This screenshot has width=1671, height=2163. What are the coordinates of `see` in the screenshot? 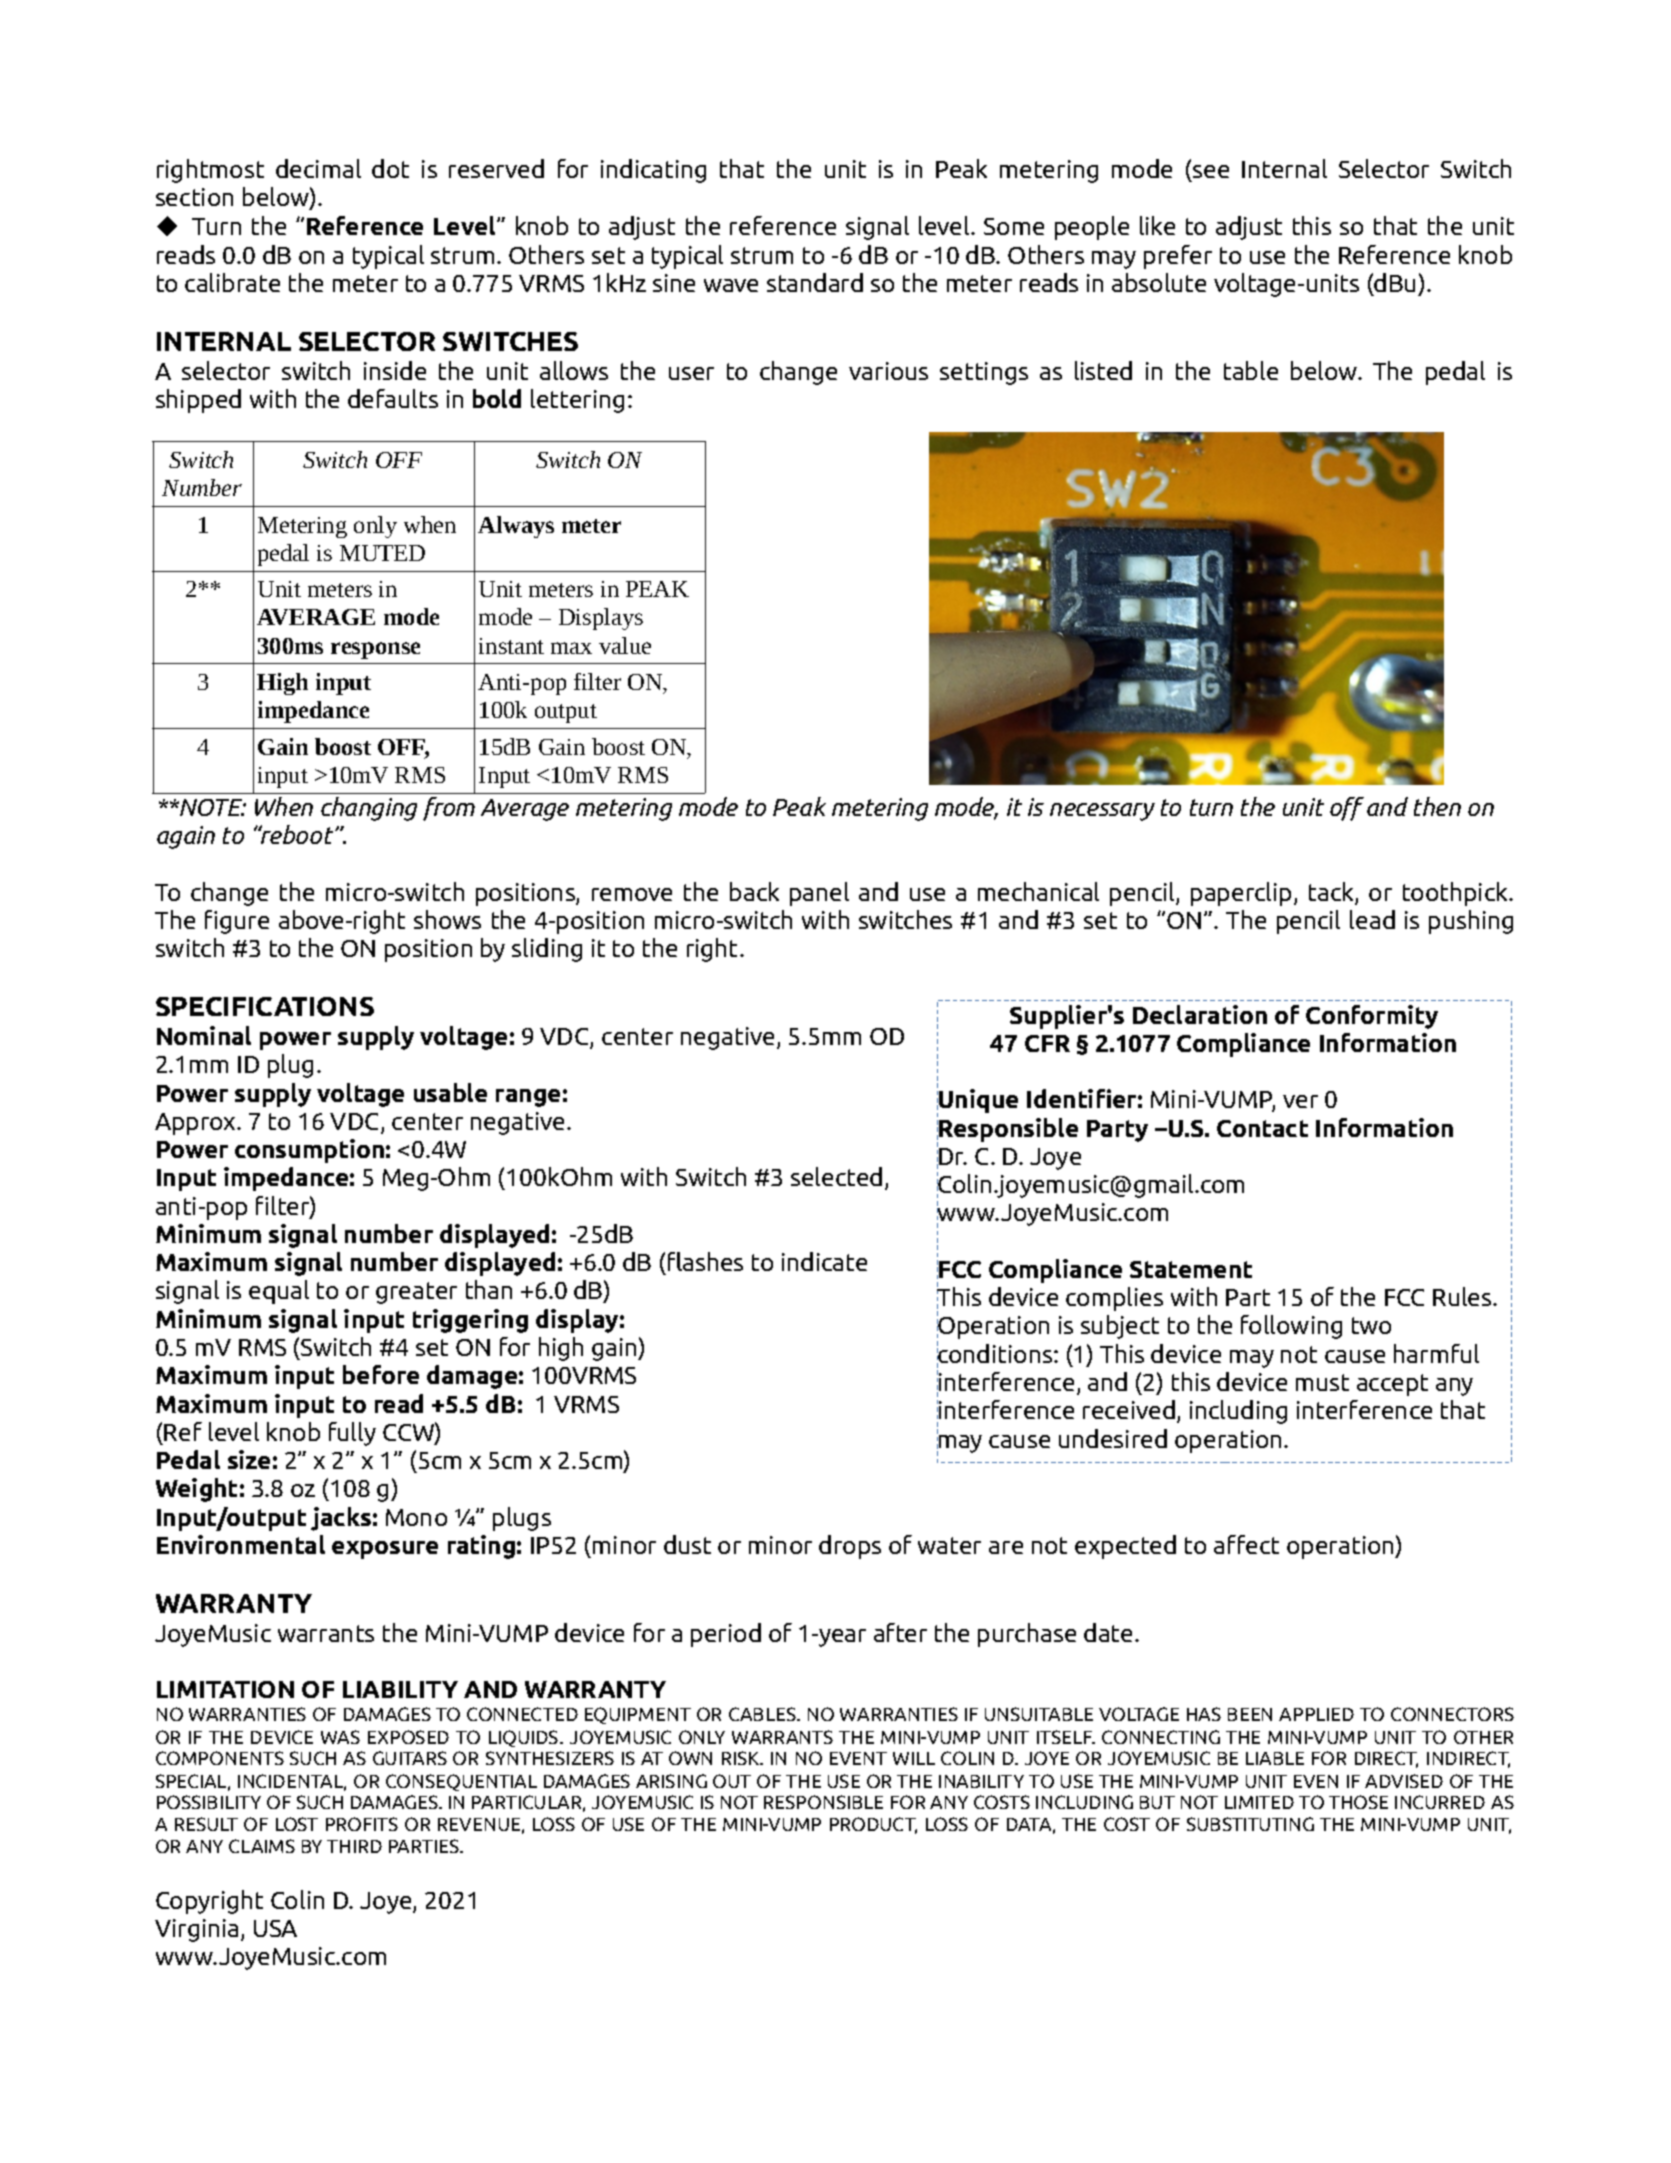 It's located at (1211, 171).
